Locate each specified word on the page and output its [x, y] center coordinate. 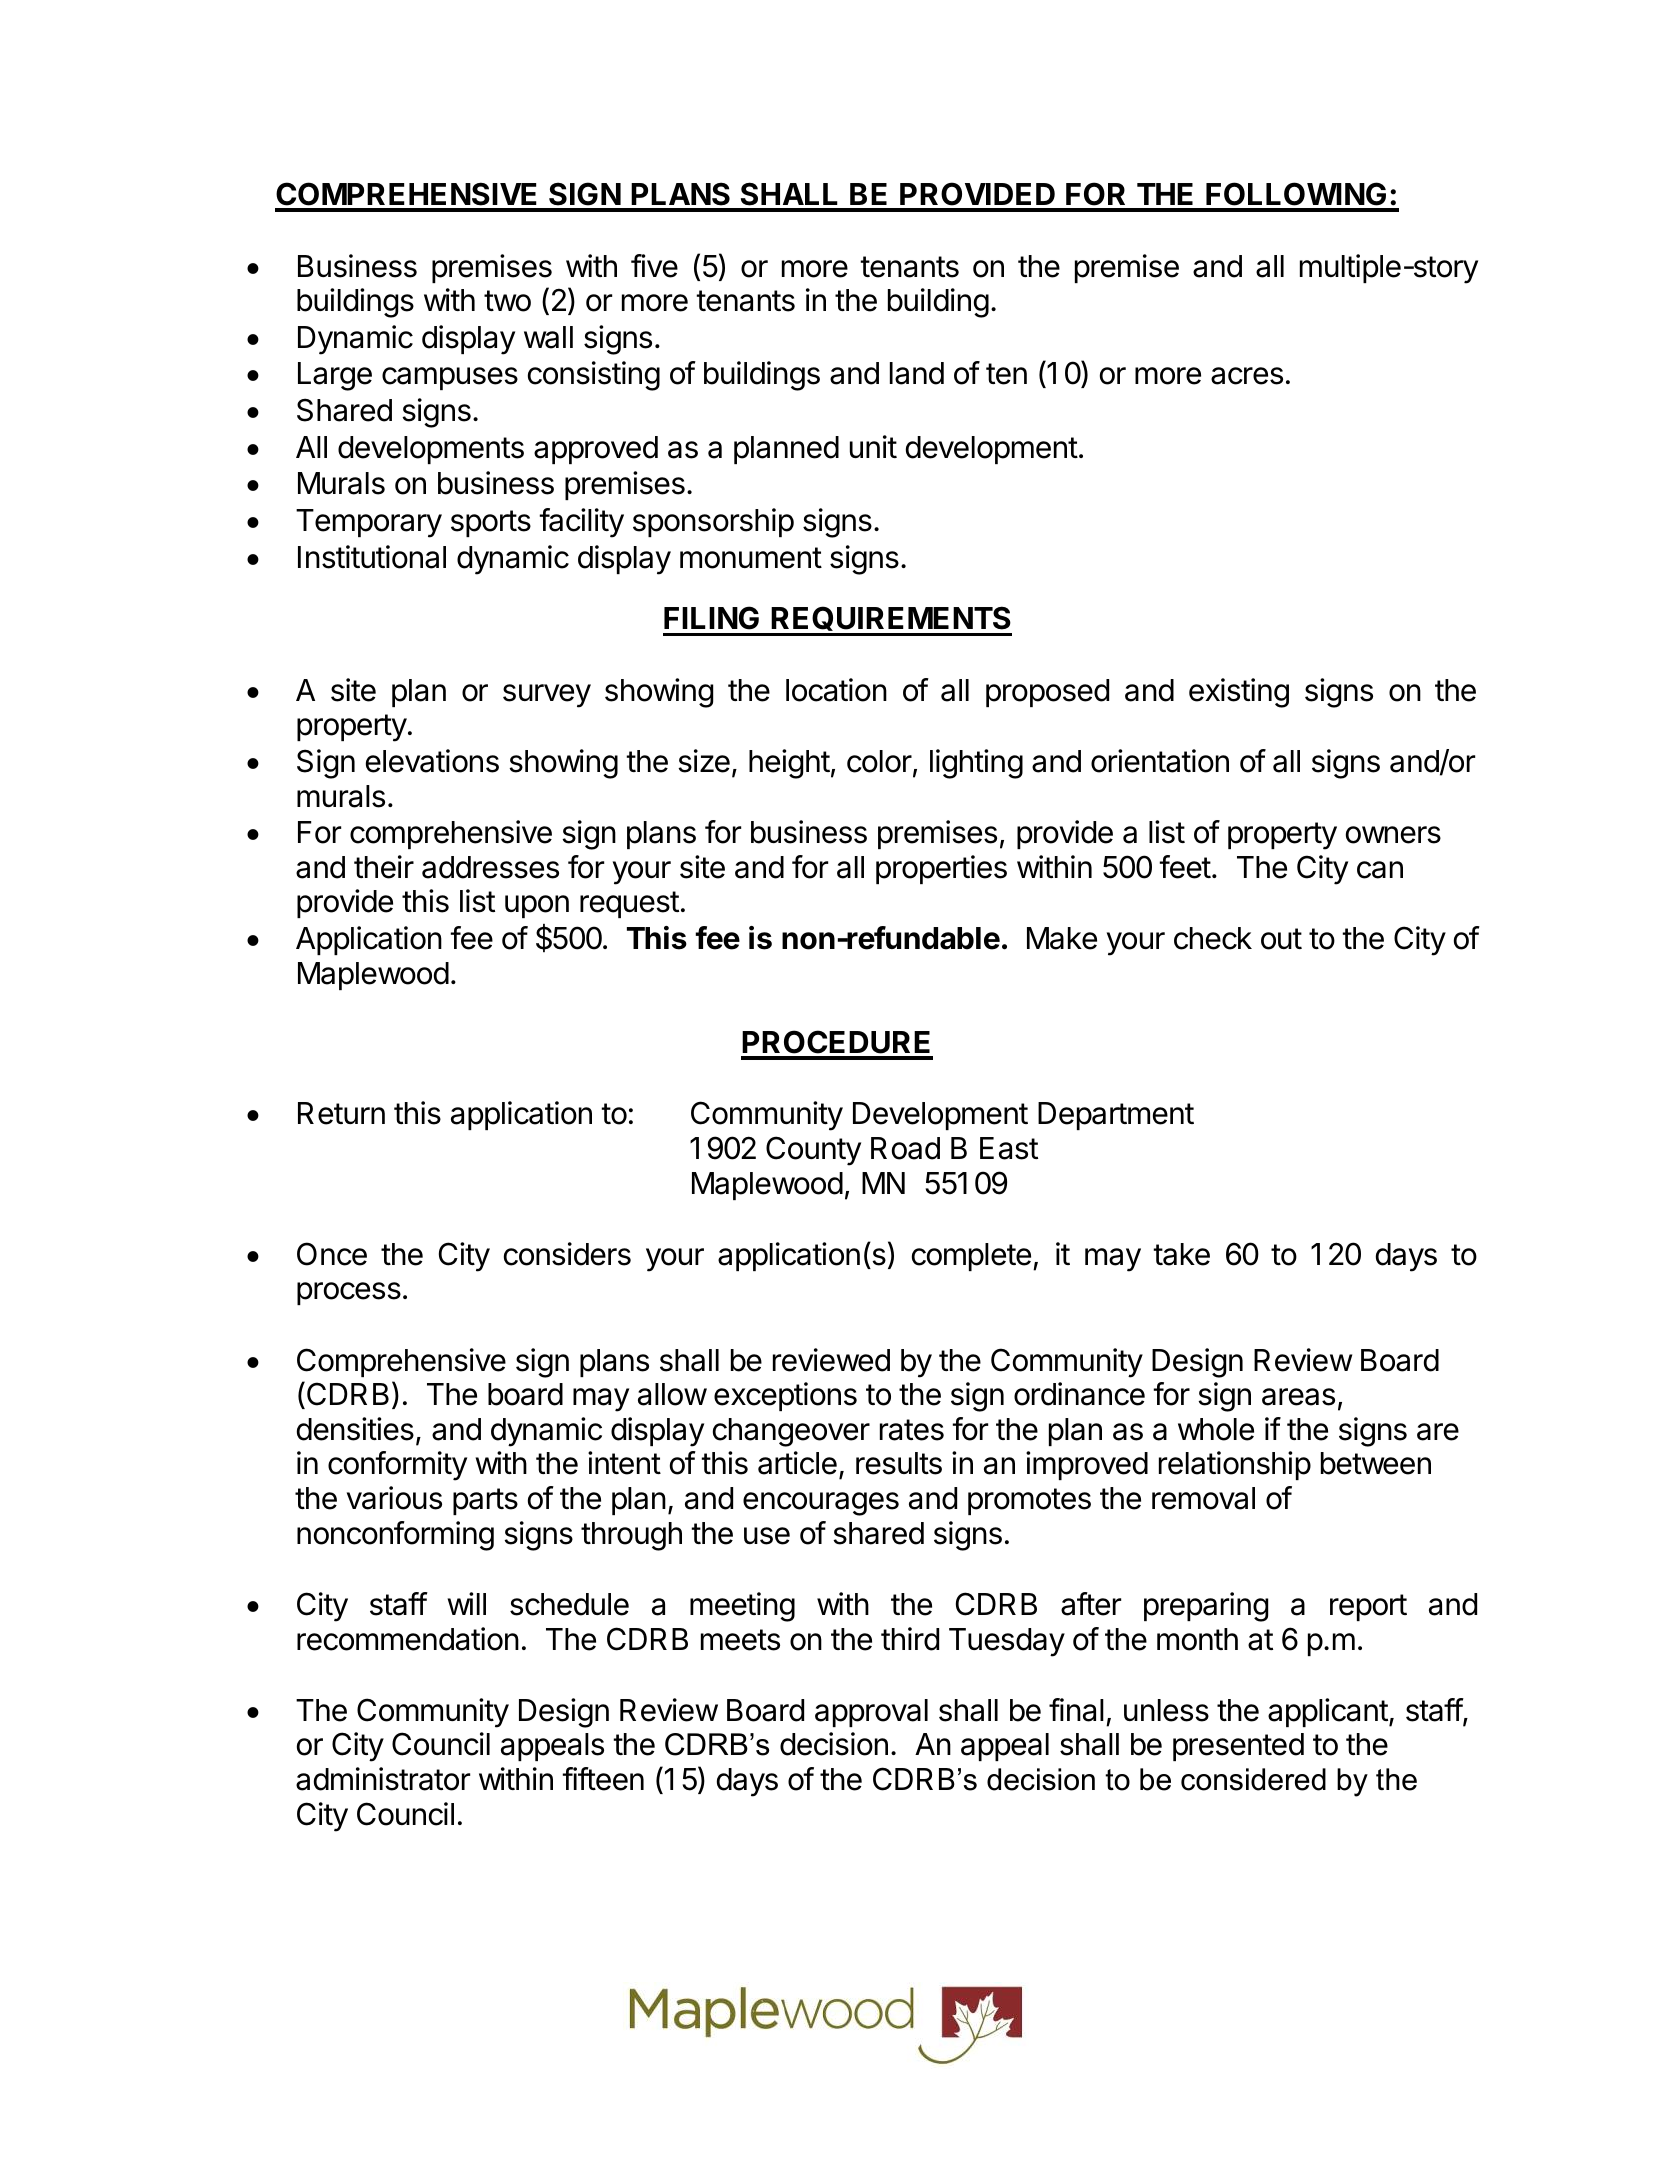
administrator [383, 1779]
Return [341, 1113]
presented [1238, 1747]
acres [1247, 376]
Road [905, 1148]
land [917, 373]
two [507, 301]
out [1281, 939]
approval [871, 1713]
